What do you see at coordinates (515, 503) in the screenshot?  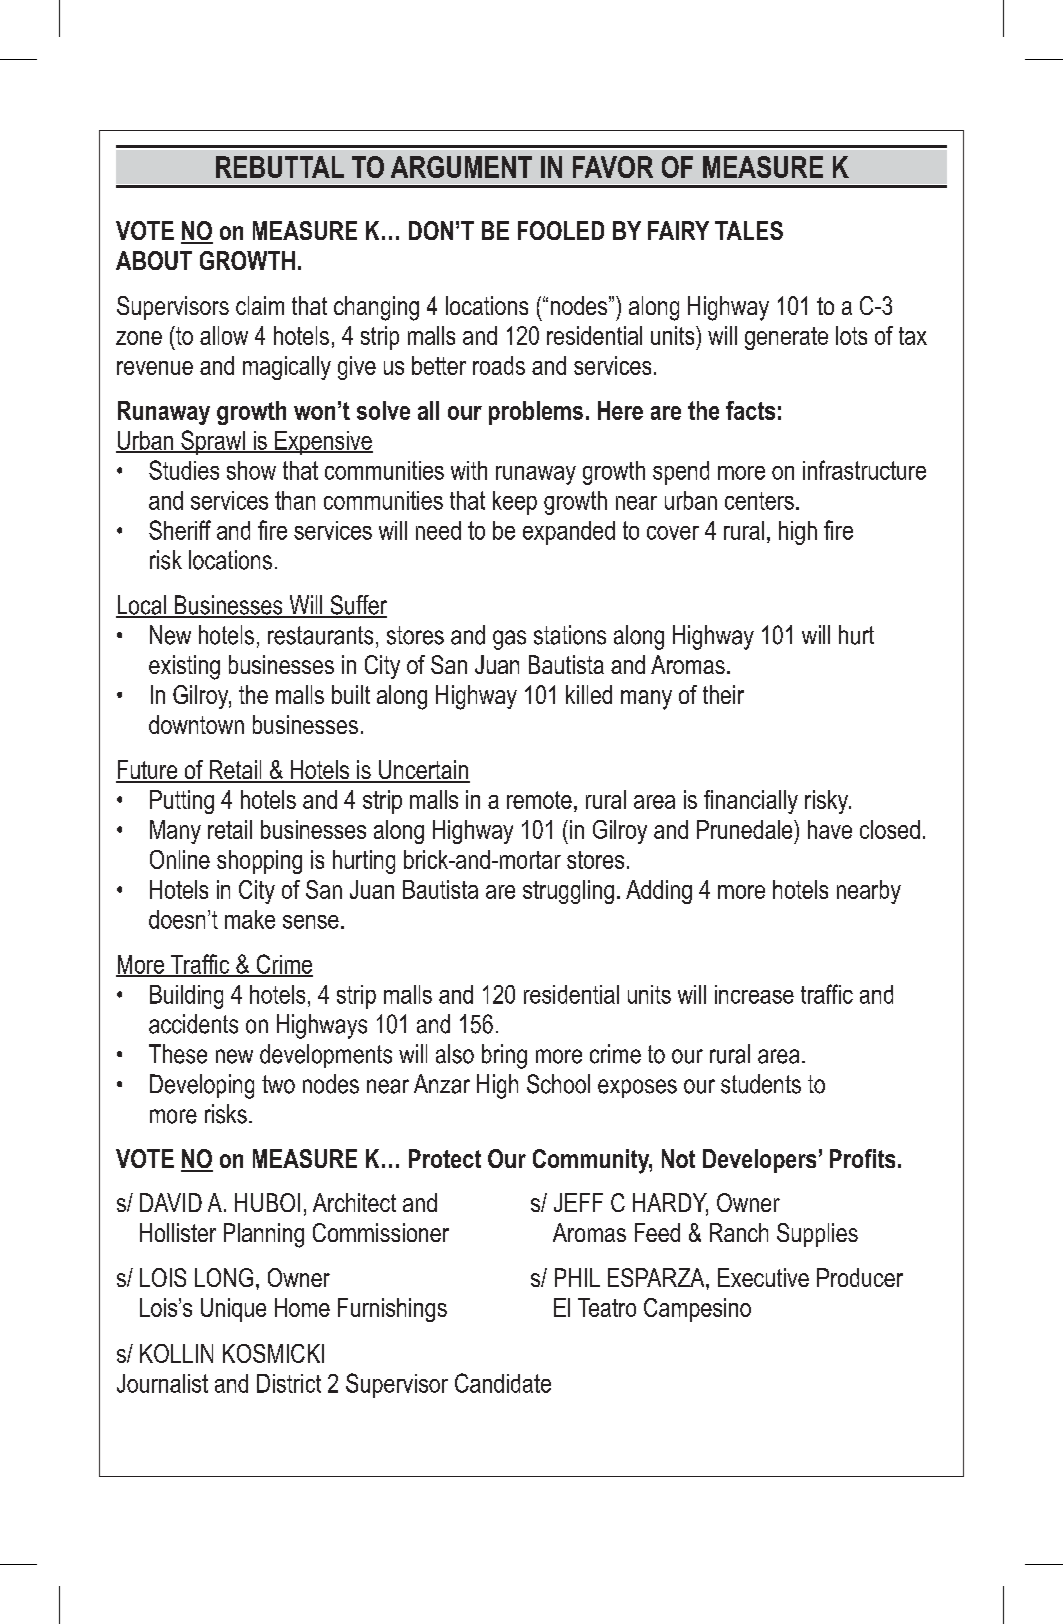 I see `keep` at bounding box center [515, 503].
